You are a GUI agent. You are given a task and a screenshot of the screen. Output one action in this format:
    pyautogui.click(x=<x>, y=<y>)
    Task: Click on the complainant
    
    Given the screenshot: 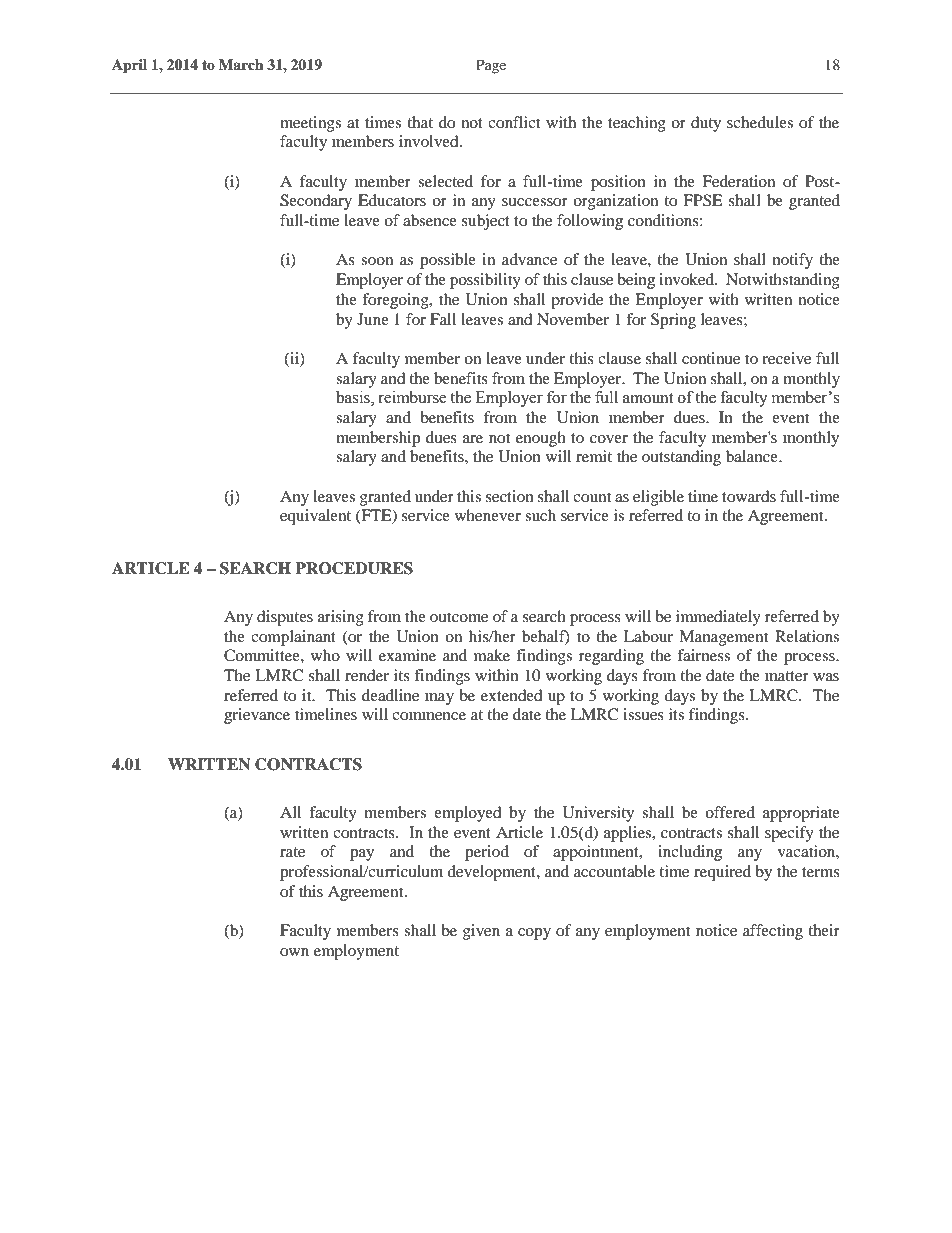 What is the action you would take?
    pyautogui.click(x=293, y=638)
